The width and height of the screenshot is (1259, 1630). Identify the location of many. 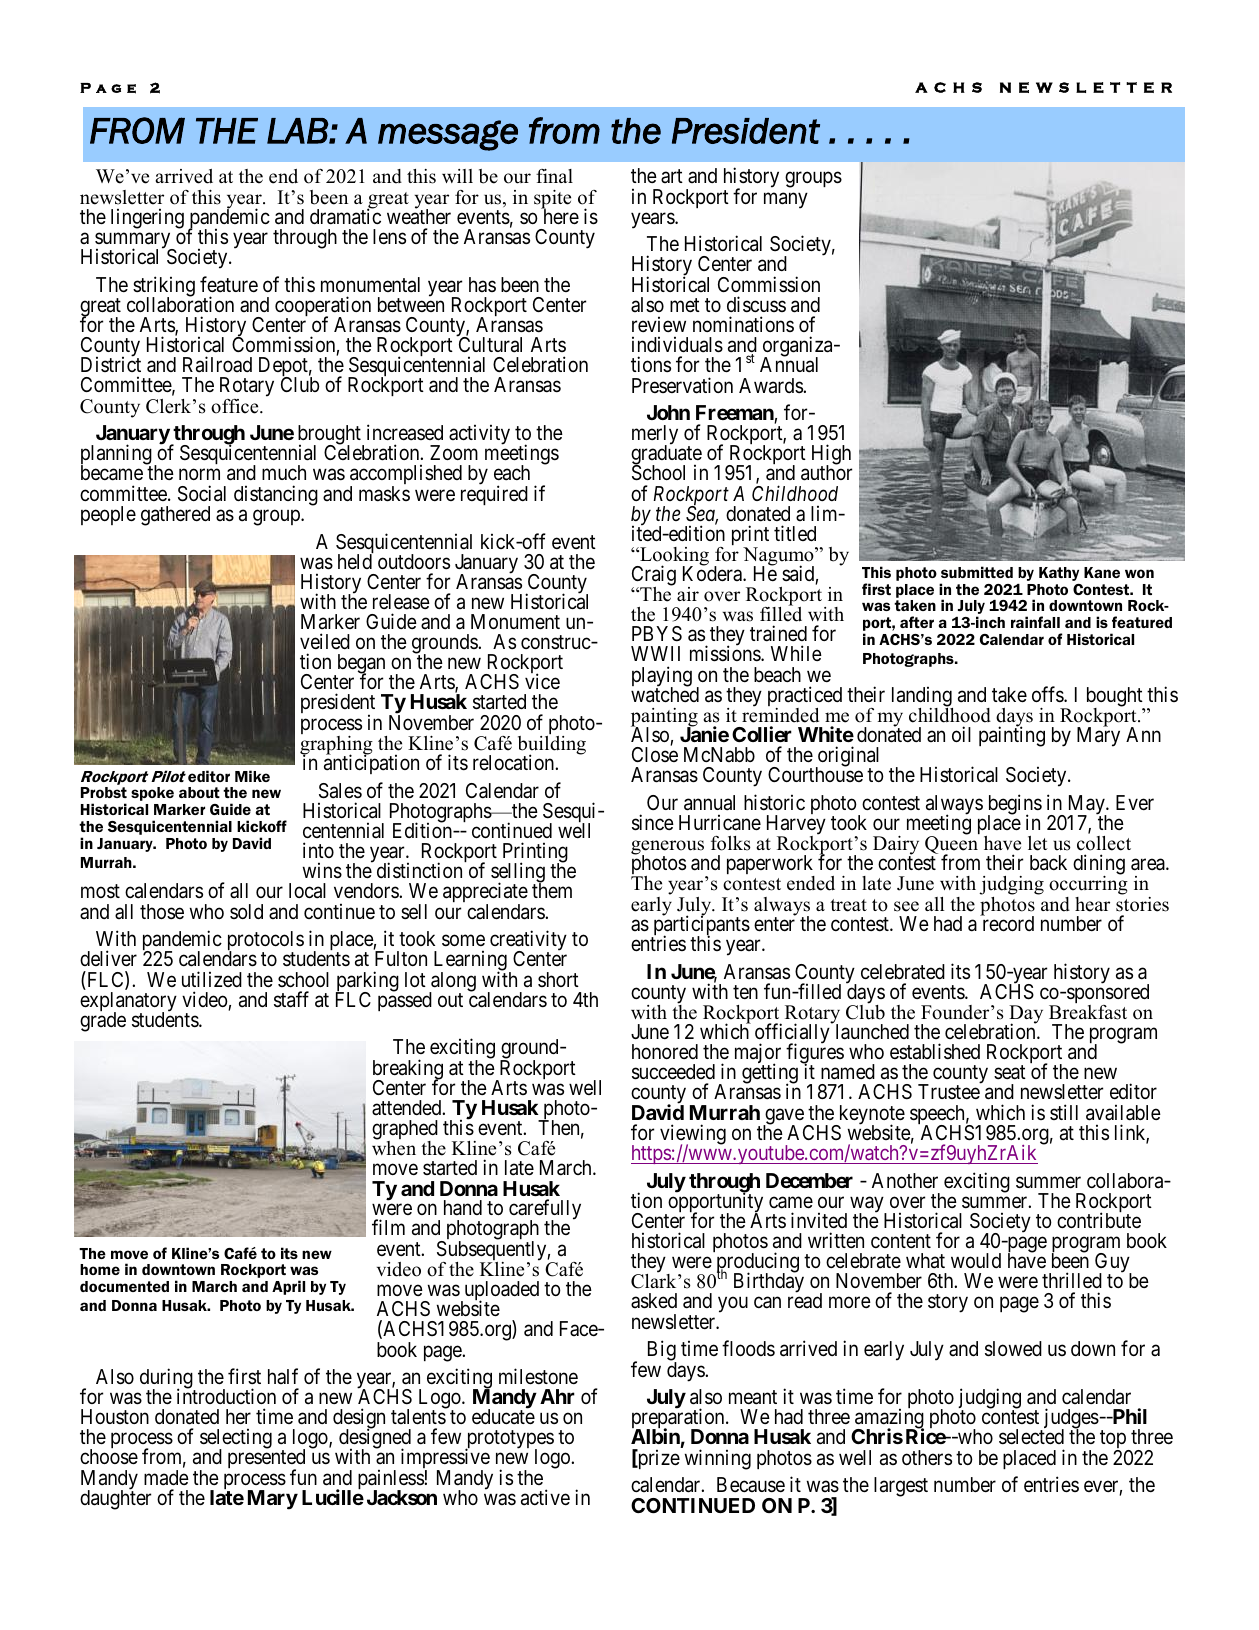
(786, 200).
